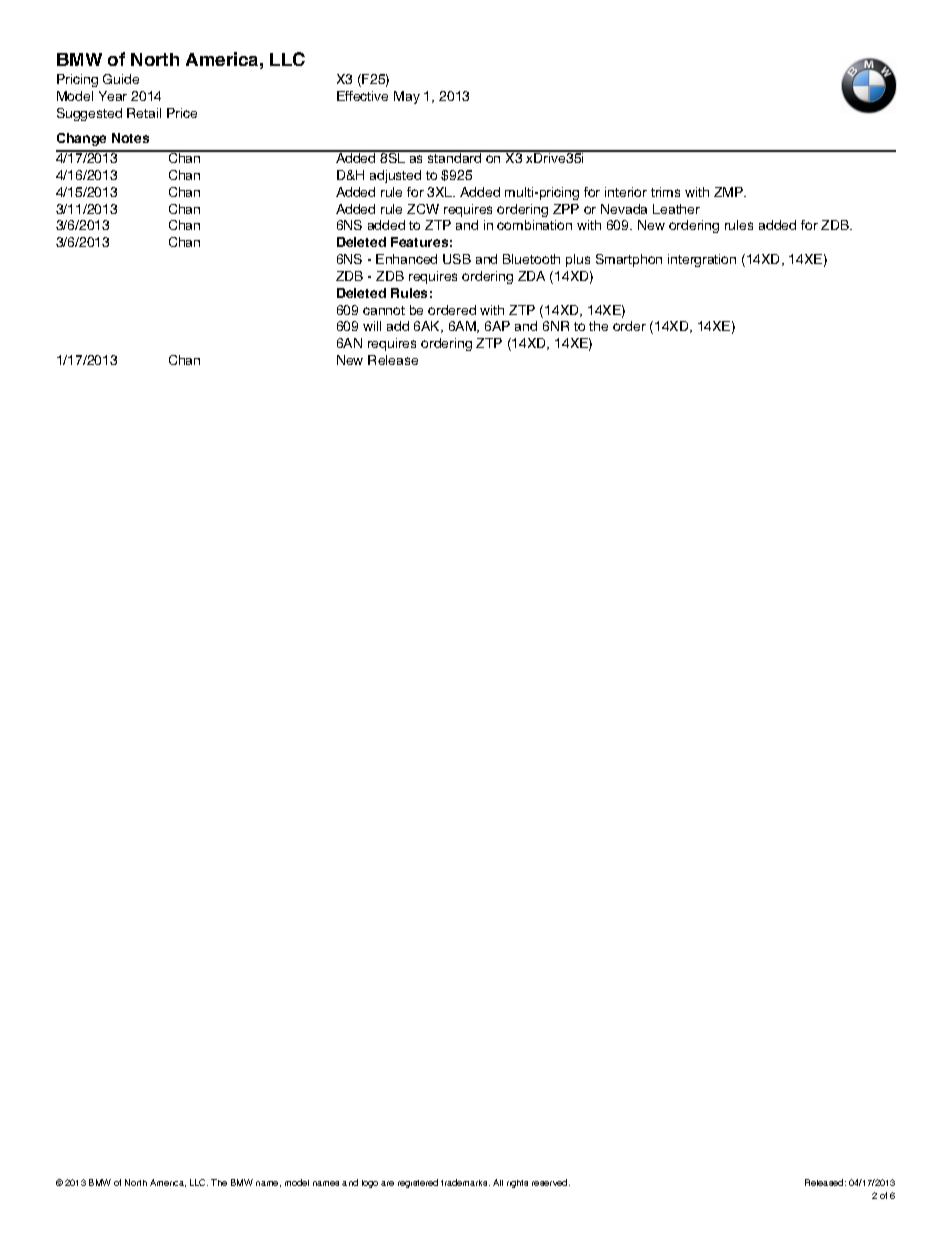  What do you see at coordinates (551, 1182) in the image?
I see `reserved` at bounding box center [551, 1182].
